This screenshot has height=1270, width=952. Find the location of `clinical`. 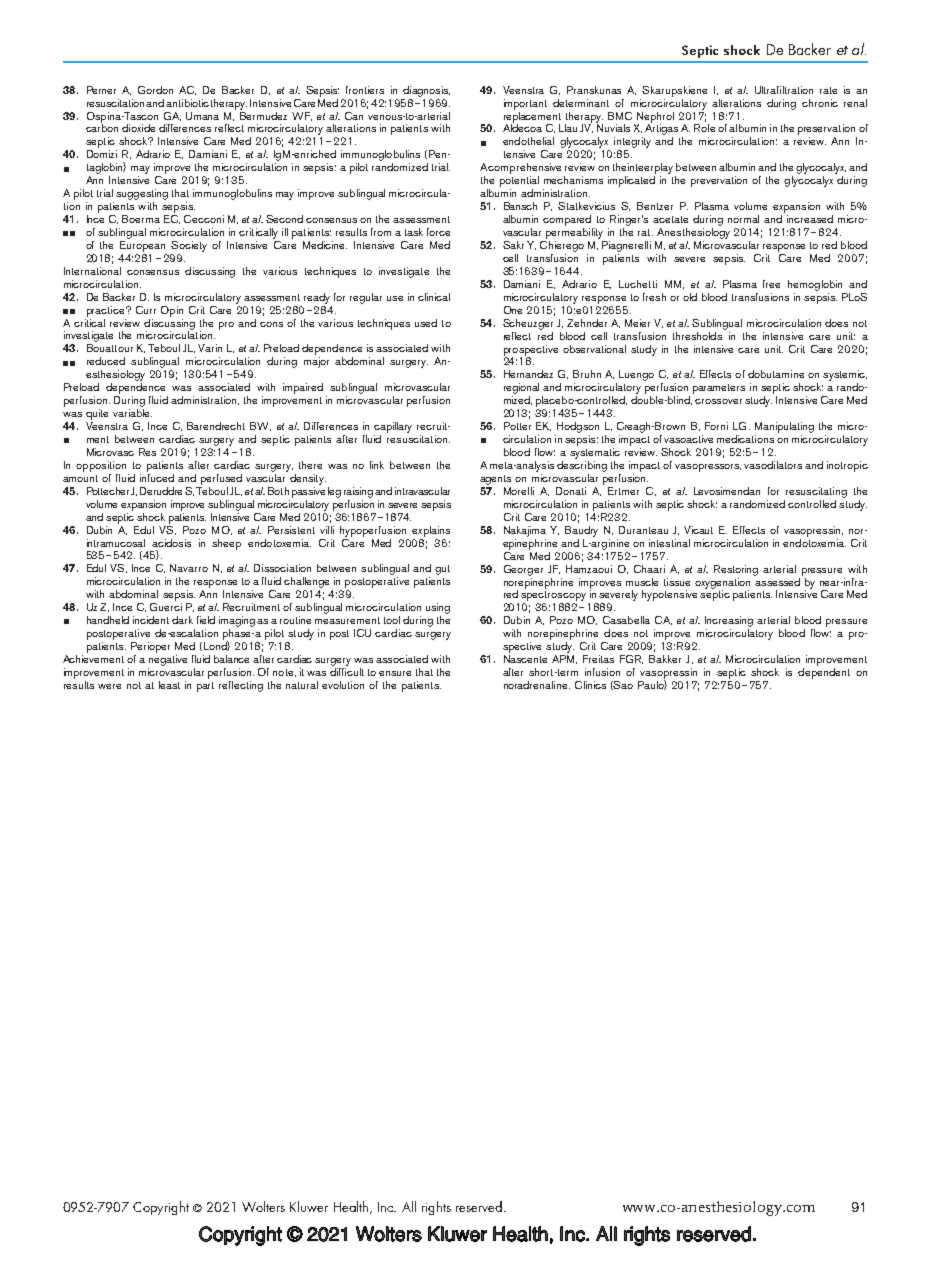

clinical is located at coordinates (434, 297).
